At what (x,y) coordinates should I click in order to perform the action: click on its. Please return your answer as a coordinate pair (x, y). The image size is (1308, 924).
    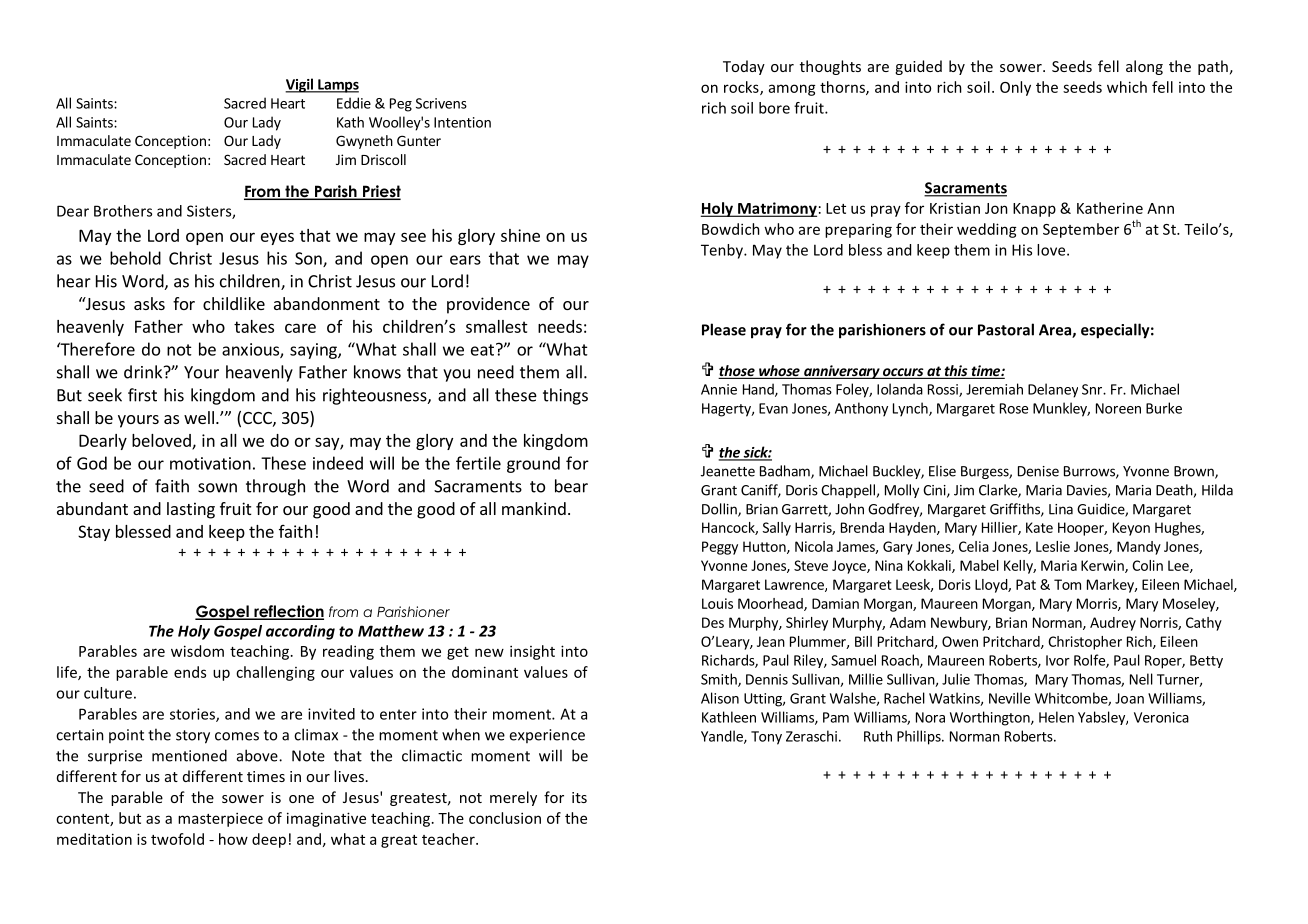
    Looking at the image, I should click on (579, 797).
